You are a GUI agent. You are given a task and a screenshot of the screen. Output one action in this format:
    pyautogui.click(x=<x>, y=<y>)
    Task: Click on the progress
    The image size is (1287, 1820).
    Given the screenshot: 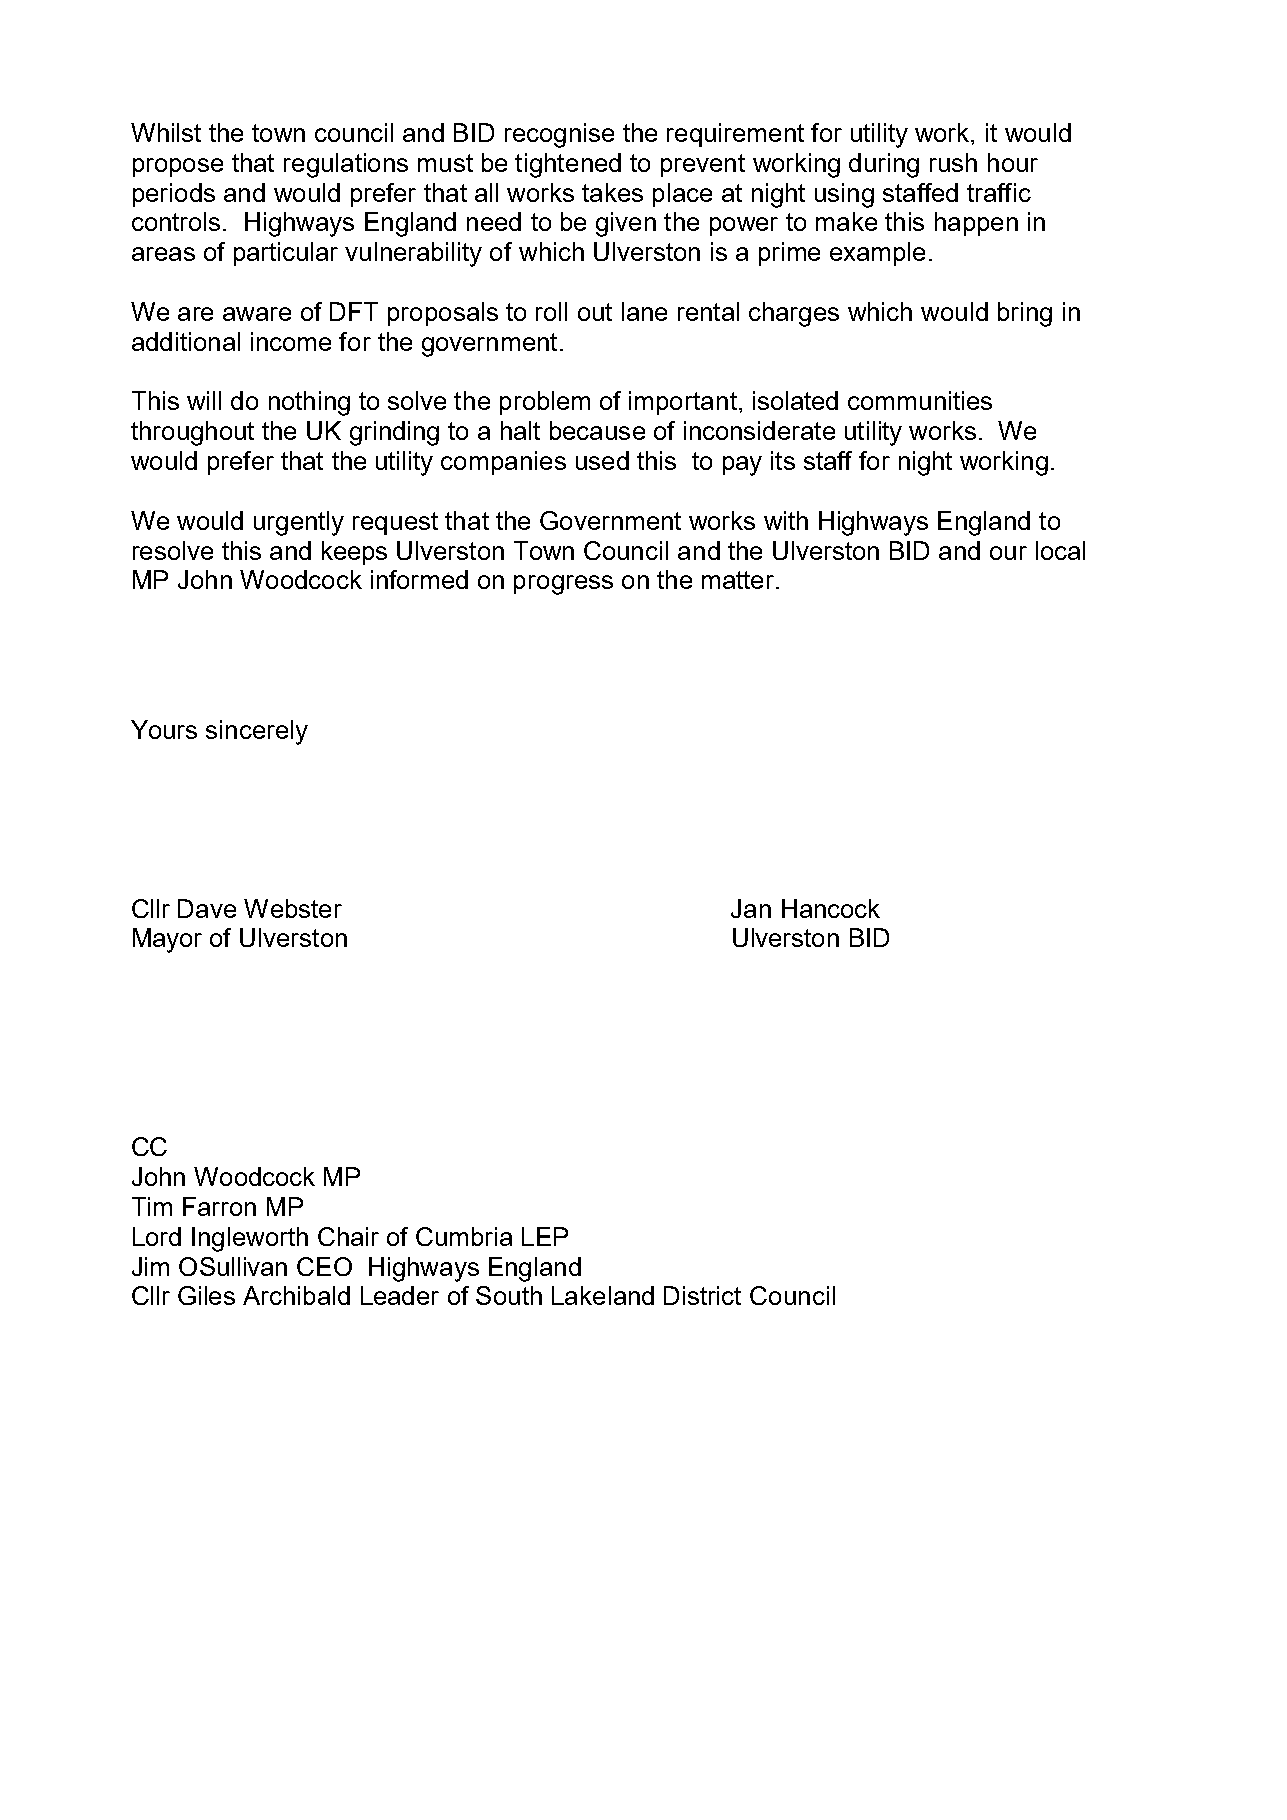 What is the action you would take?
    pyautogui.click(x=563, y=585)
